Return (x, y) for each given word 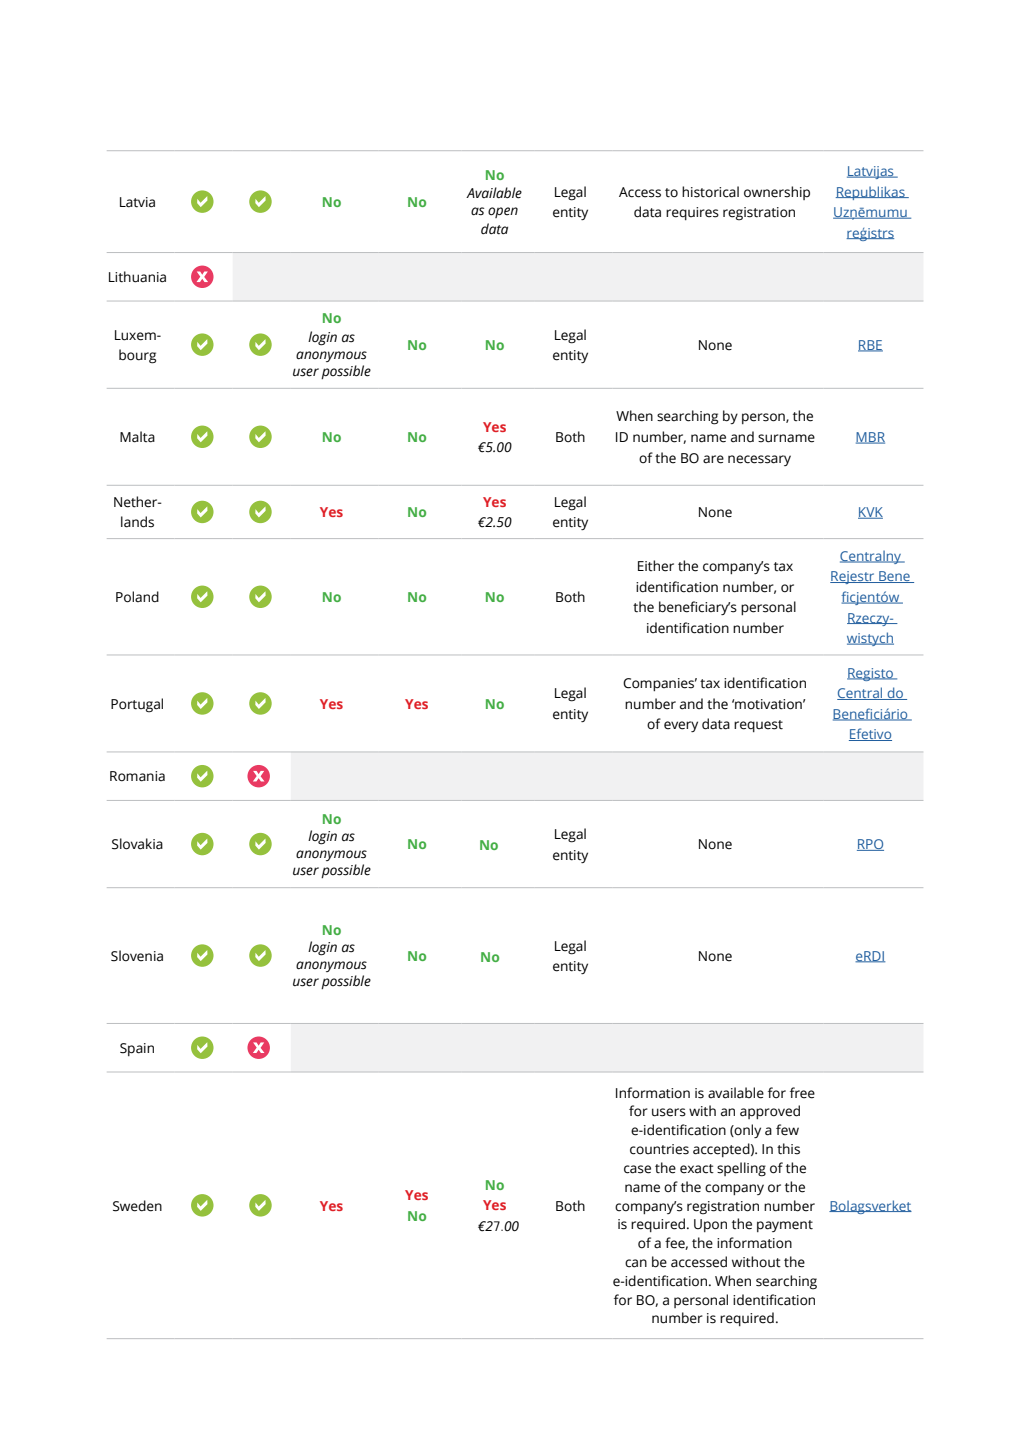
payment (785, 1226)
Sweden (137, 1206)
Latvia (137, 202)
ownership (777, 193)
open (503, 212)
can (636, 1263)
